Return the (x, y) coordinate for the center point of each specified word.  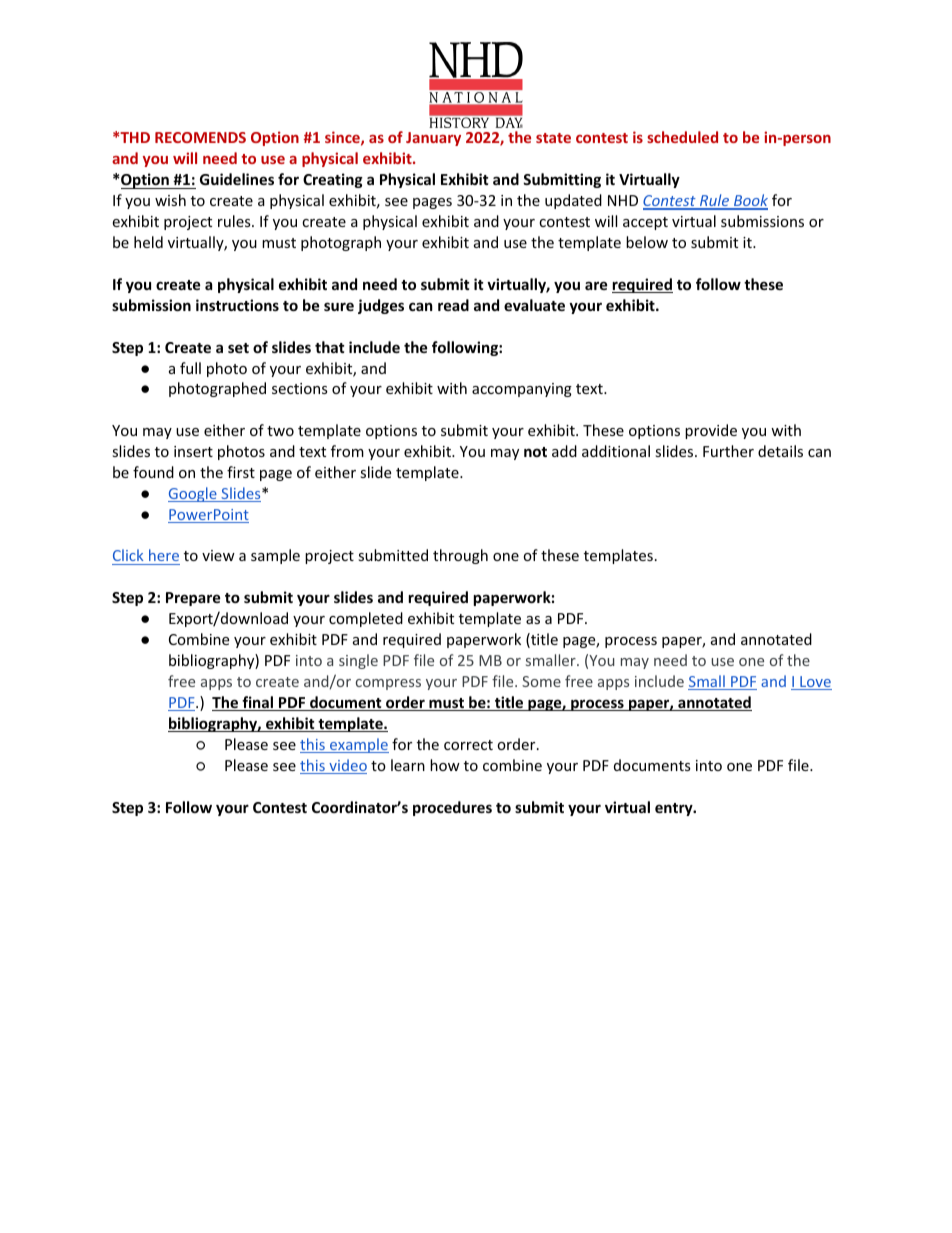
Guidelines (237, 179)
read (453, 305)
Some (541, 681)
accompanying (522, 390)
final (257, 703)
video (347, 766)
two (280, 431)
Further (728, 451)
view (218, 555)
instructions (237, 305)
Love (815, 683)
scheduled (682, 137)
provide (711, 431)
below (647, 242)
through (460, 556)
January (433, 139)
